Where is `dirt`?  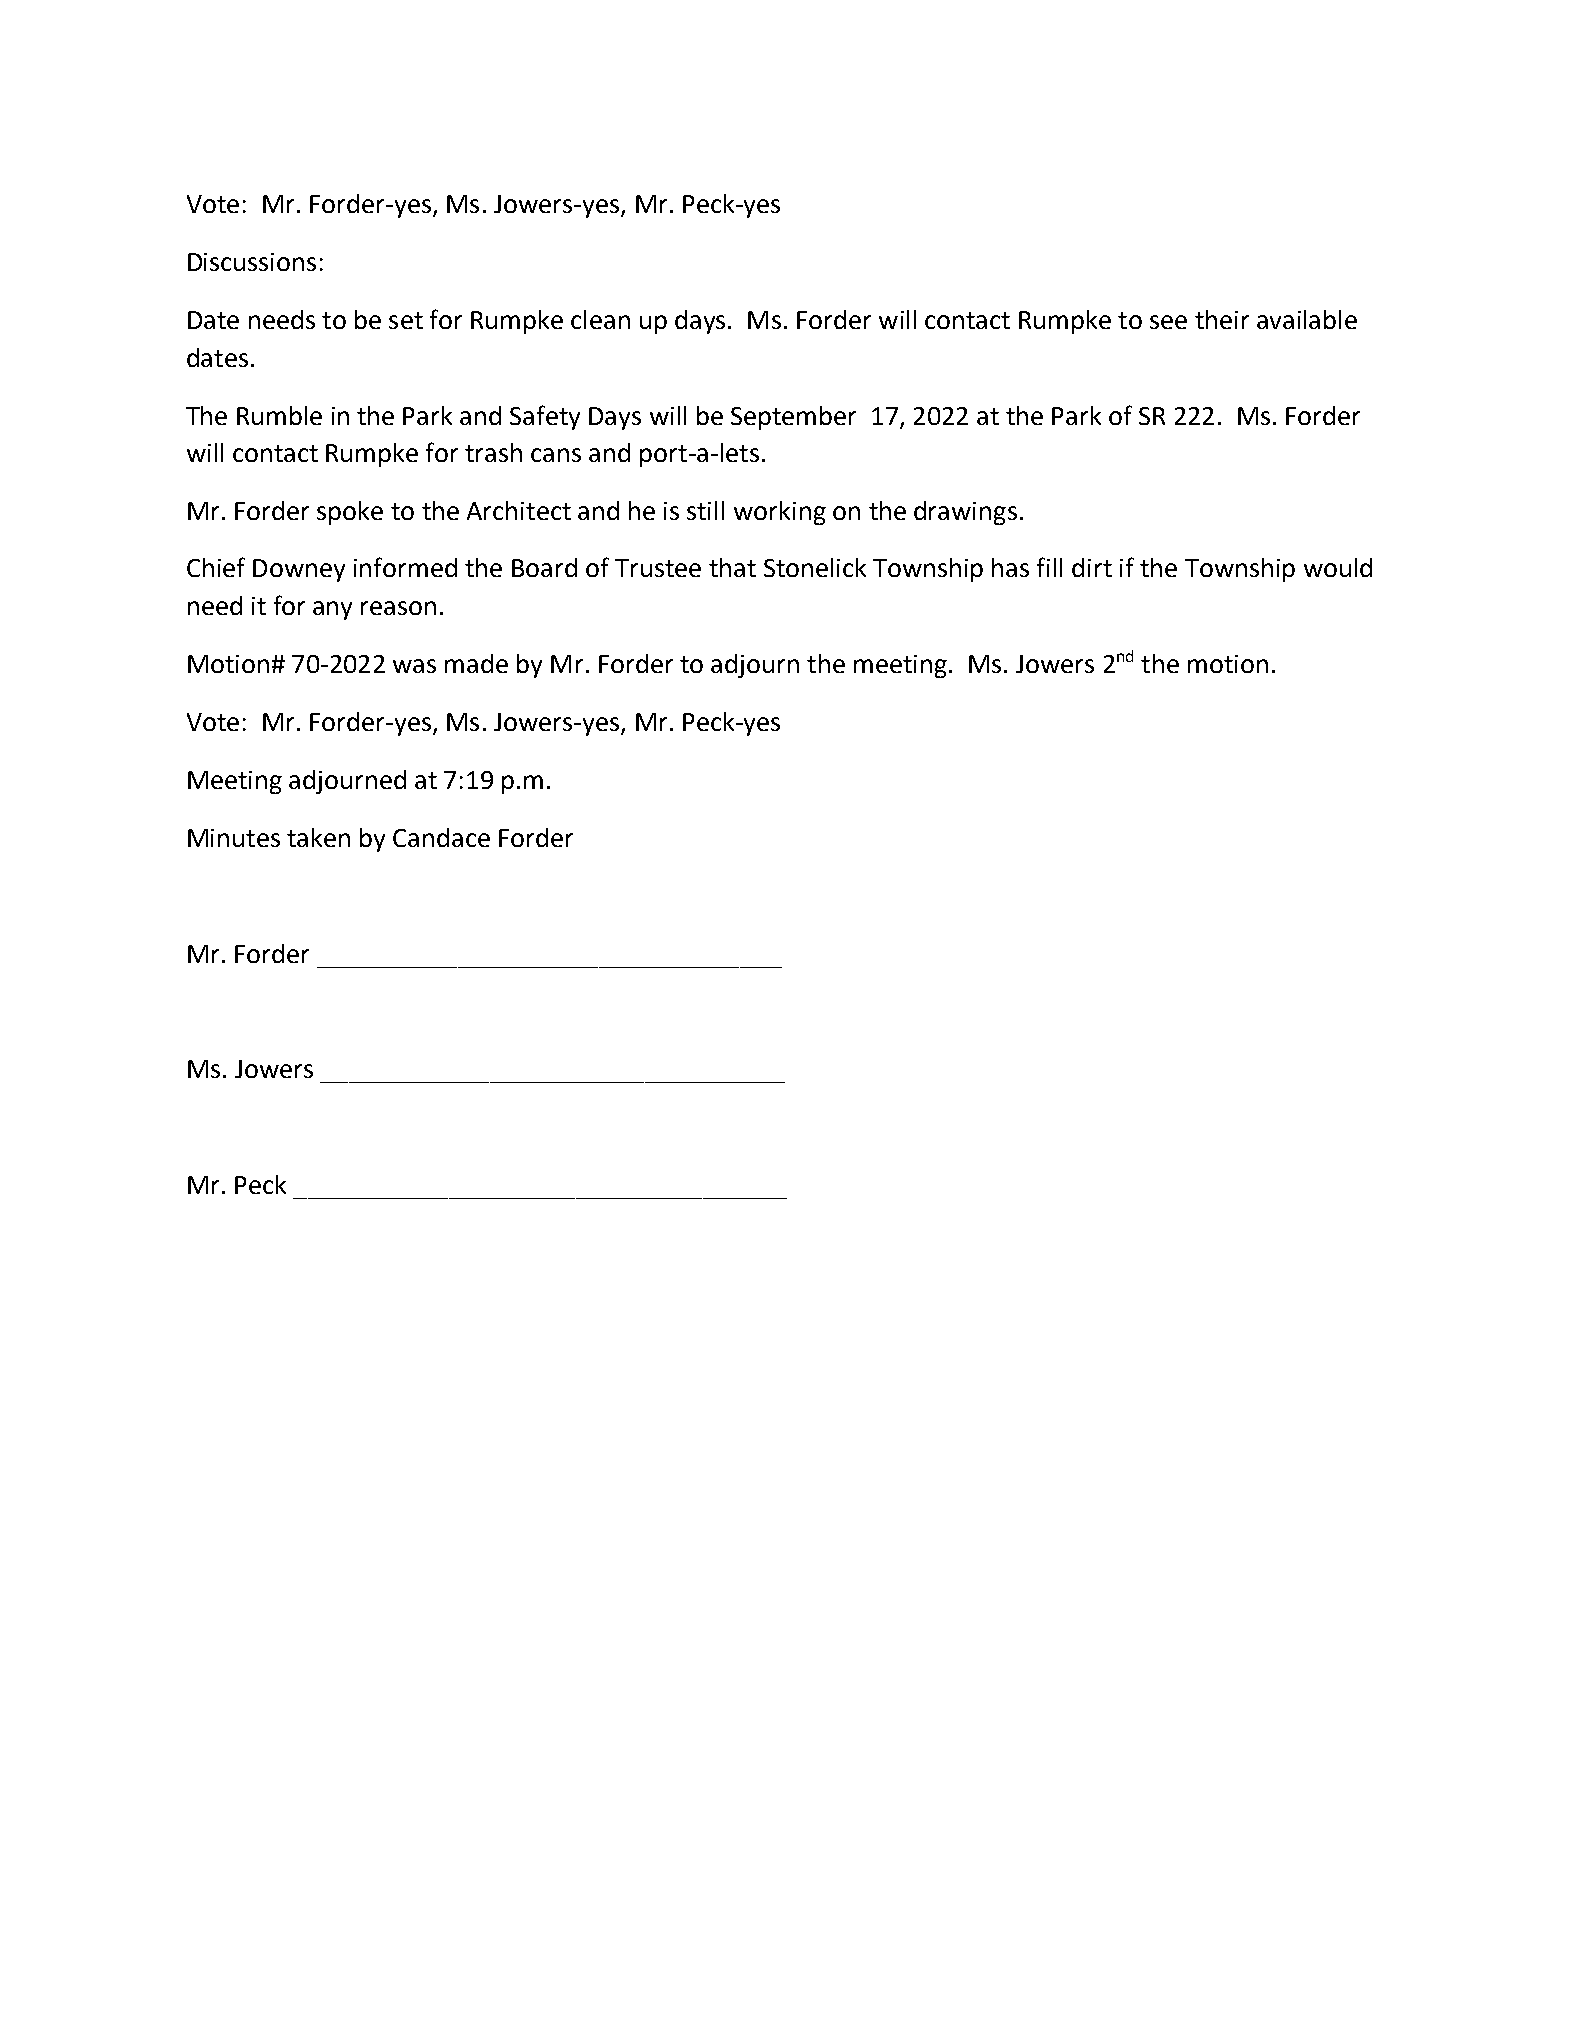
dirt is located at coordinates (1092, 567).
